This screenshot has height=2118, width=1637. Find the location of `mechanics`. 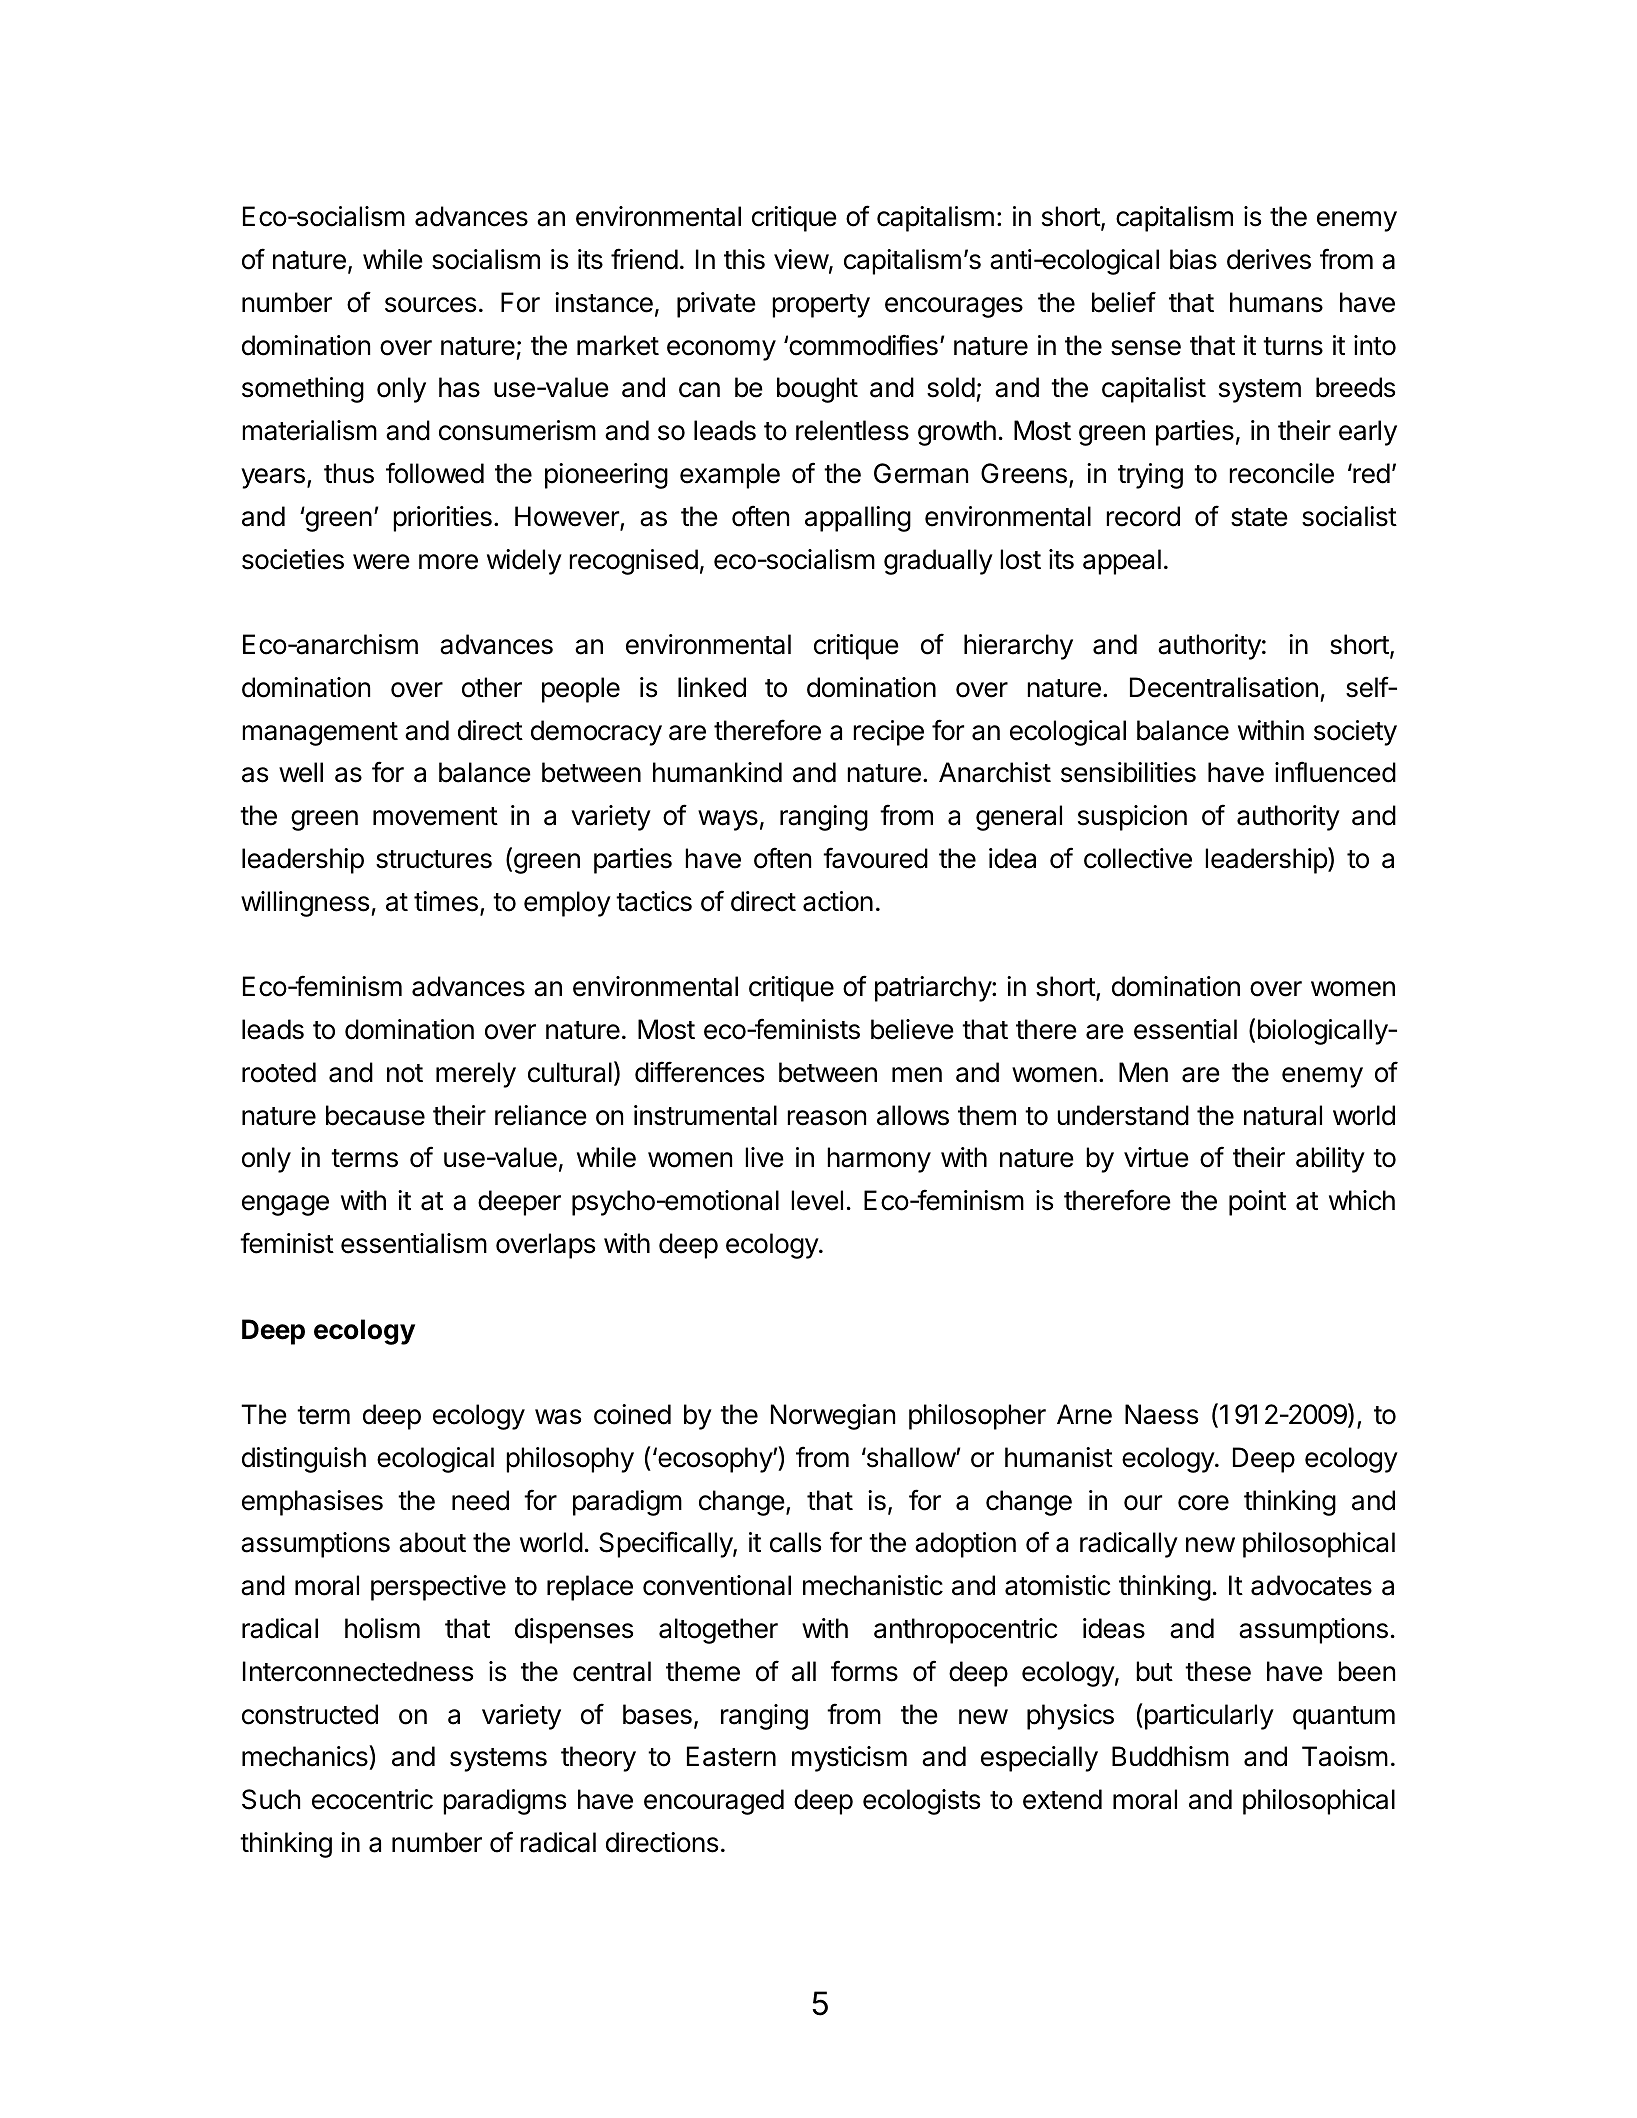

mechanics is located at coordinates (306, 1757).
